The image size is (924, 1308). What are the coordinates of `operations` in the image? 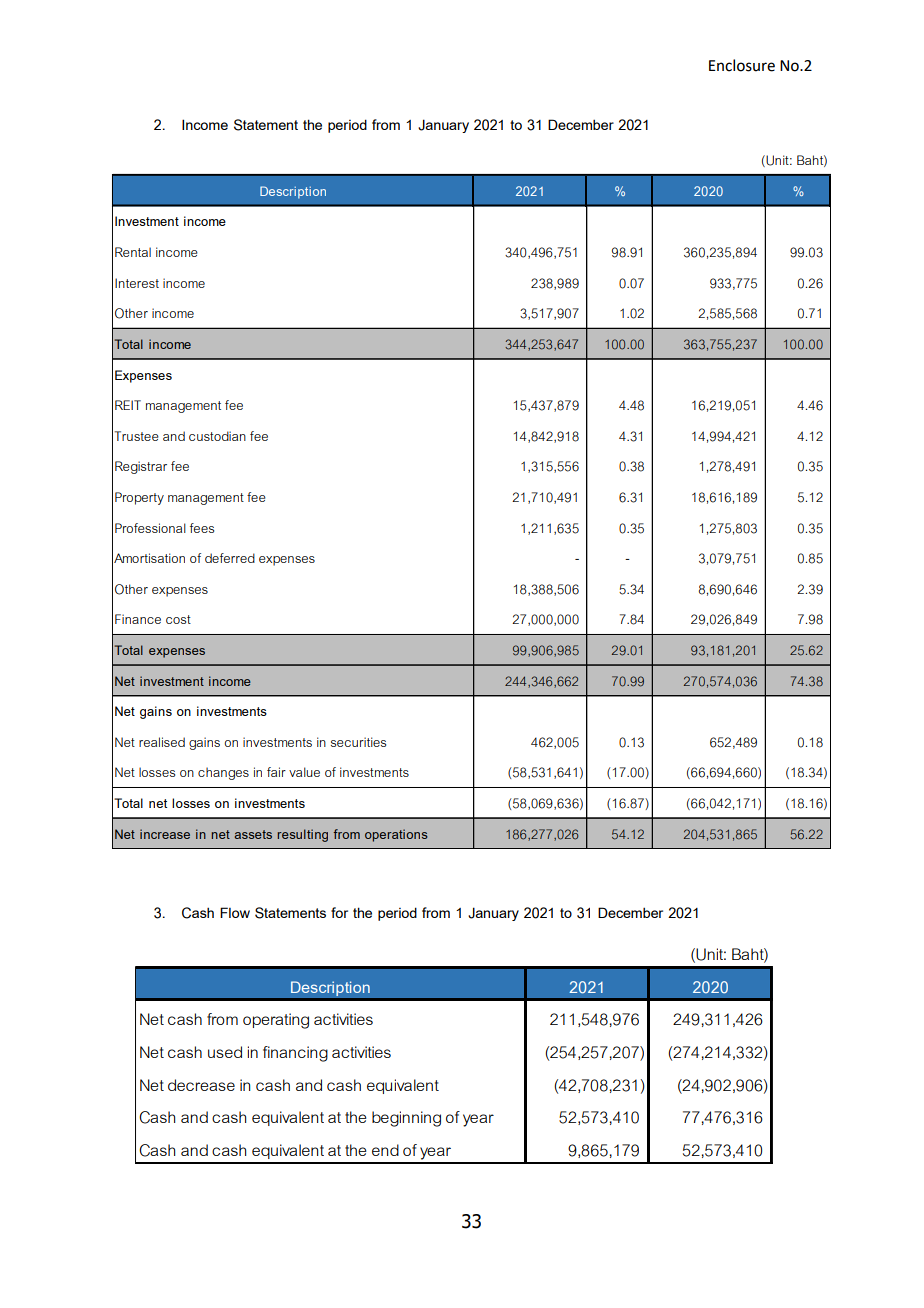 It's located at (396, 835).
